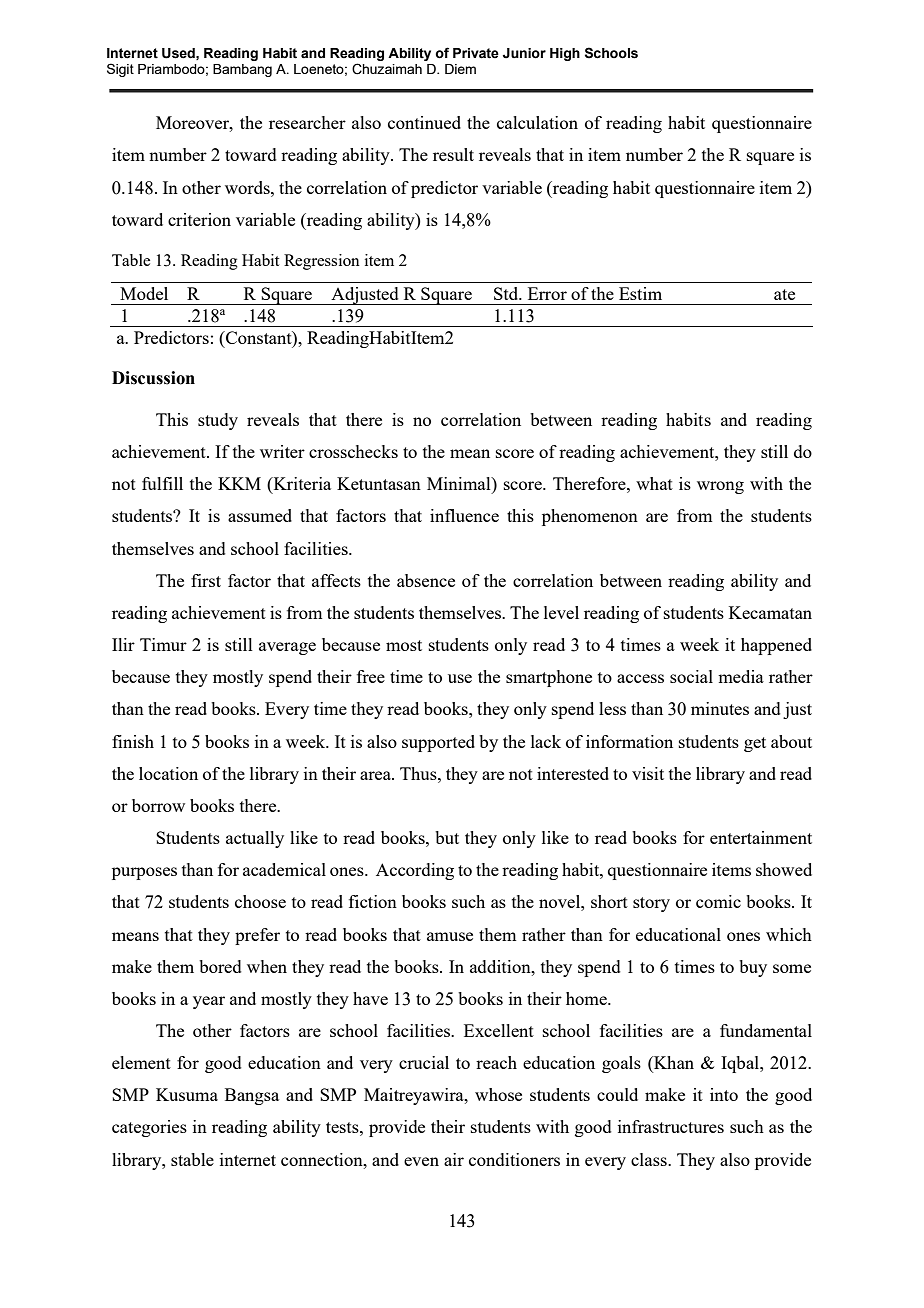 This screenshot has width=924, height=1308. I want to click on Discussion, so click(153, 378).
